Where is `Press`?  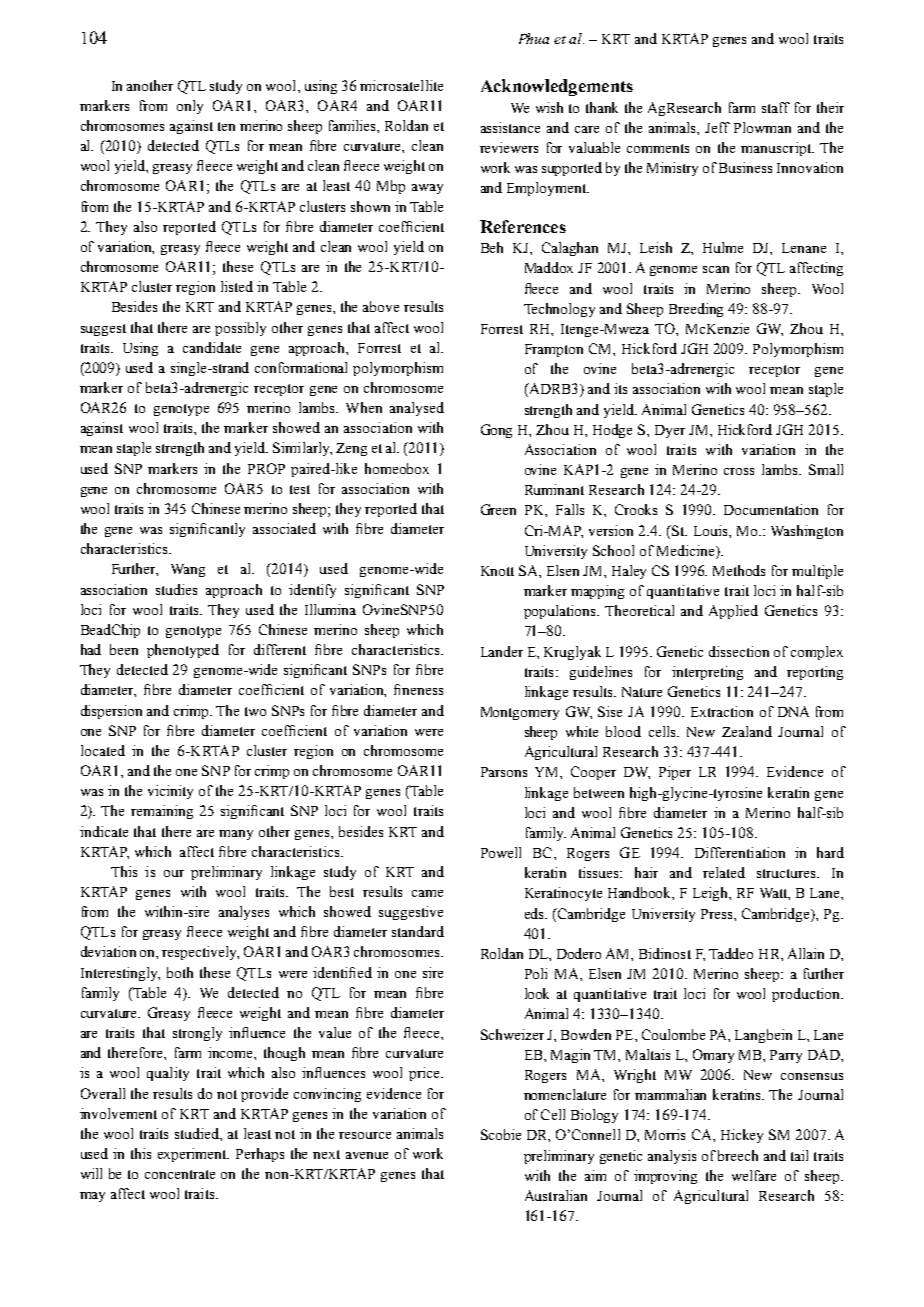
Press is located at coordinates (718, 914).
